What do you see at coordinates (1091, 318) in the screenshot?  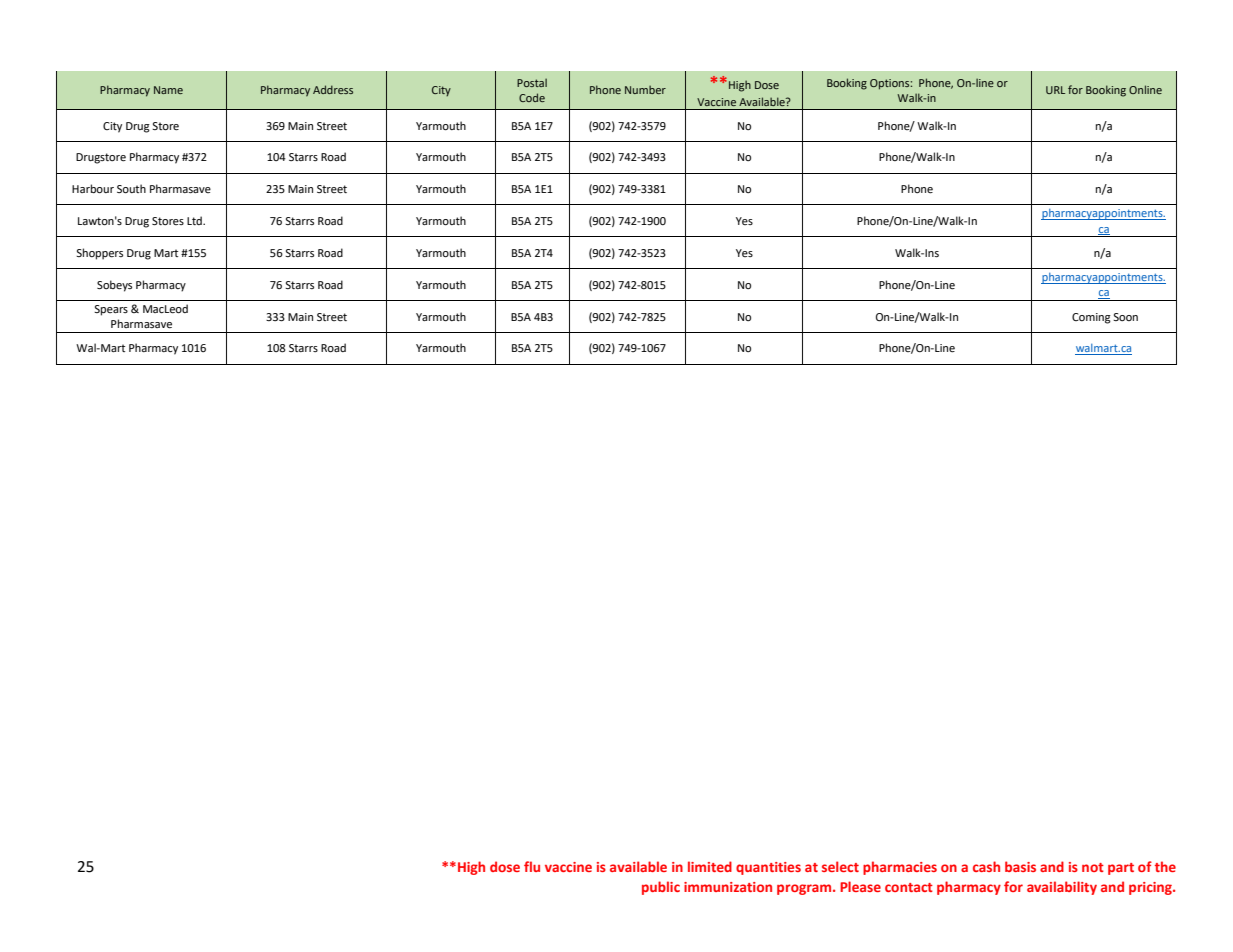 I see `Coming` at bounding box center [1091, 318].
